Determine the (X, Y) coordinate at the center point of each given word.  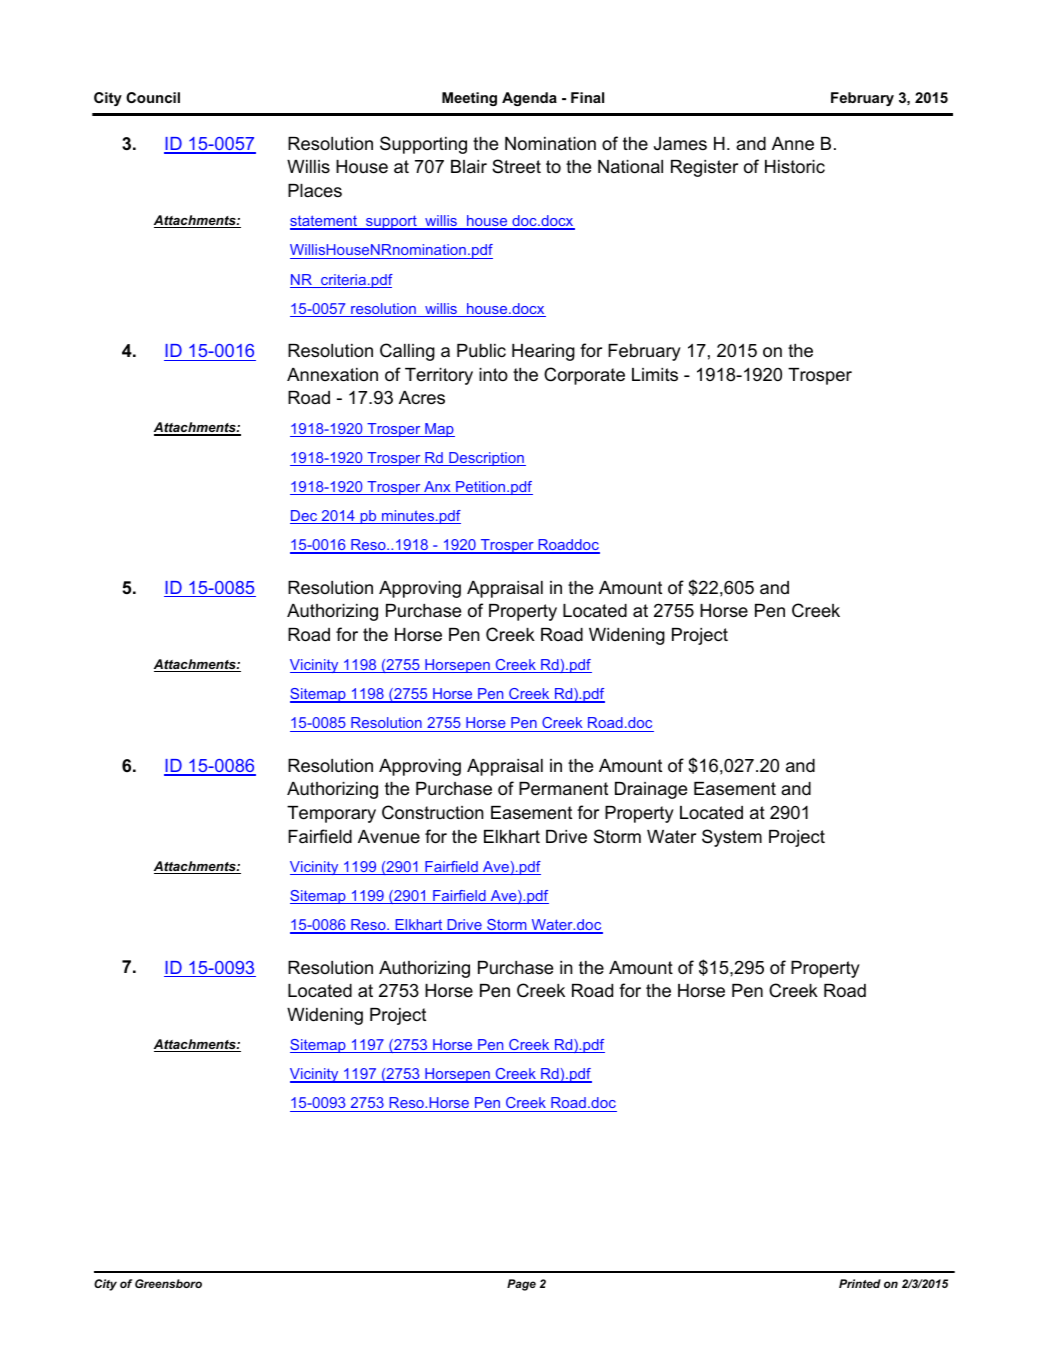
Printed (860, 1283)
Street (516, 166)
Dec (305, 517)
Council (153, 97)
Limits (655, 374)
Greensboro (168, 1283)
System (732, 838)
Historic (795, 166)
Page (521, 1285)
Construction (433, 812)
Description (486, 459)
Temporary (331, 814)
